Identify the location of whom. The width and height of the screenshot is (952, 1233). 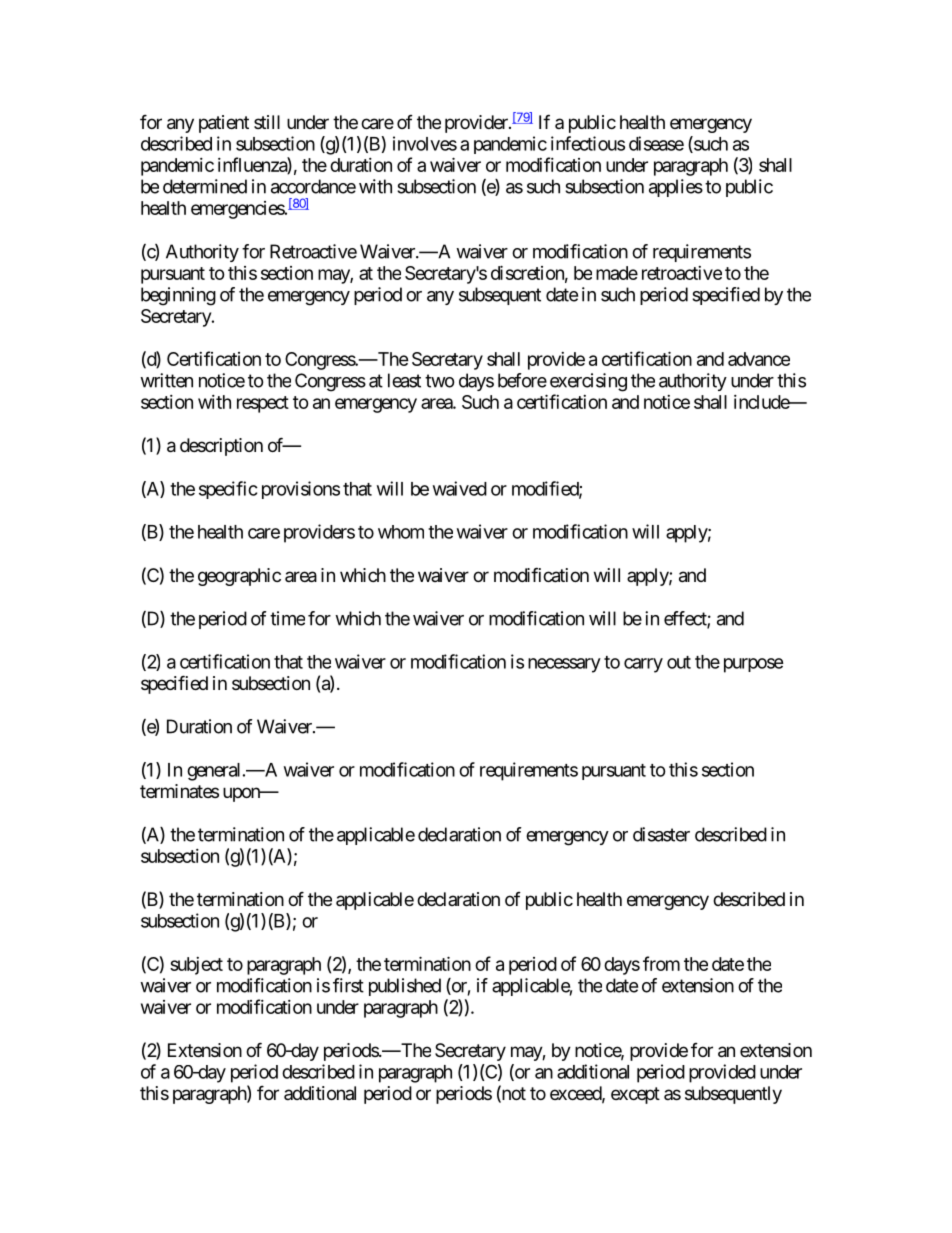
(401, 532).
